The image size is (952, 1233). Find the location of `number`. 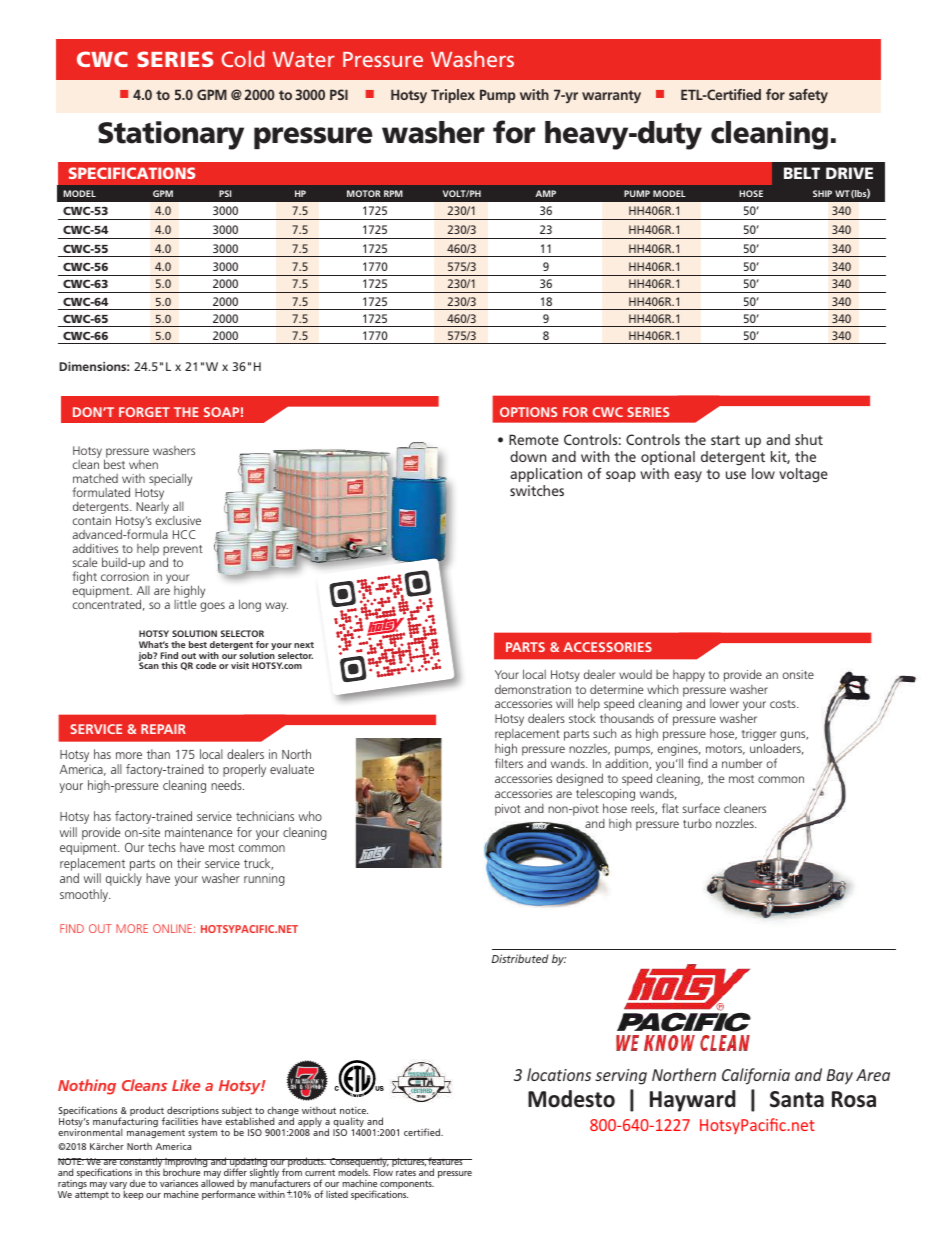

number is located at coordinates (742, 763).
